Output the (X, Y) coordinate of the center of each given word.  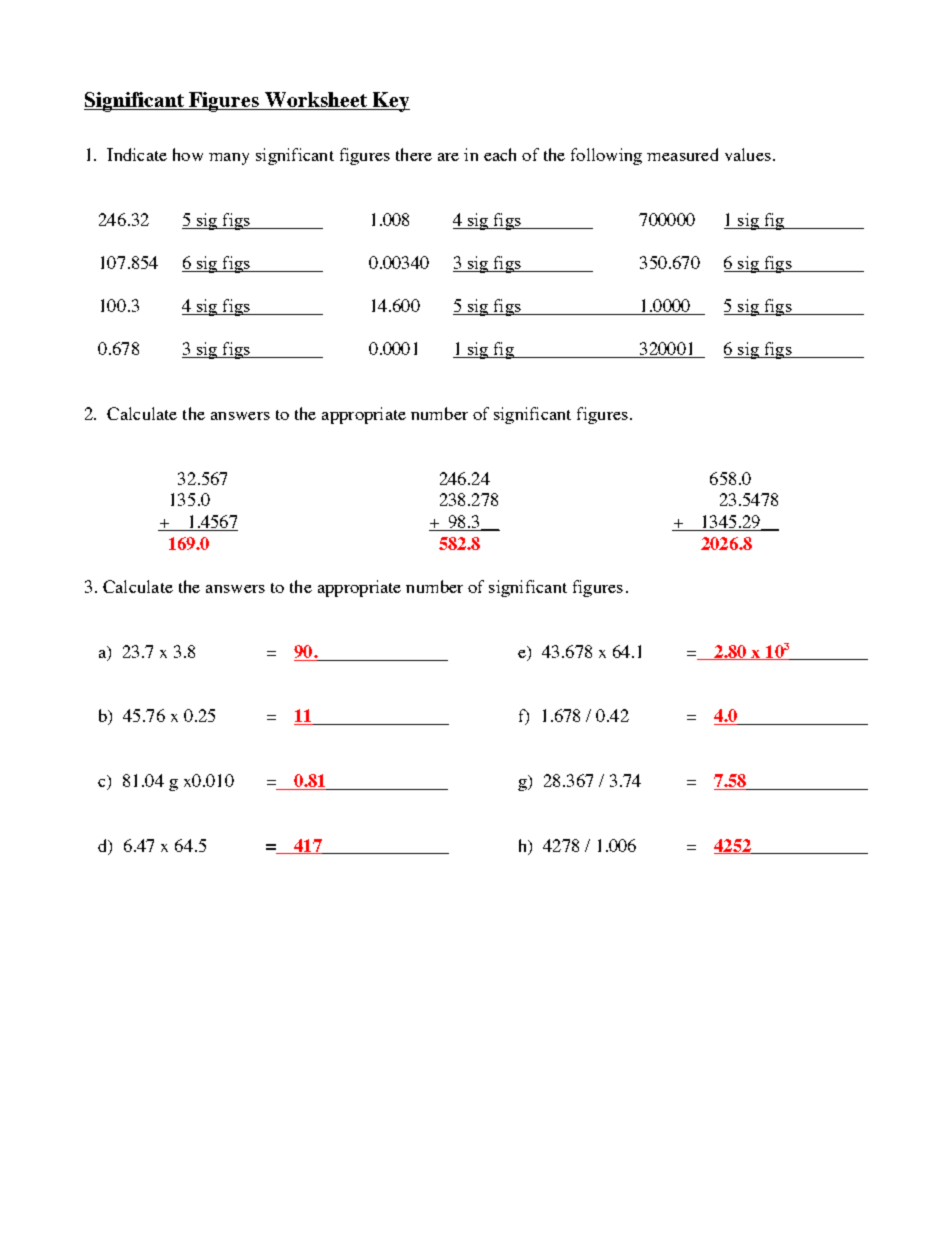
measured (682, 154)
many (229, 159)
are (448, 157)
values (748, 154)
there (414, 154)
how (188, 154)
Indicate (137, 154)
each (500, 154)
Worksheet (316, 101)
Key (390, 102)
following (606, 156)
